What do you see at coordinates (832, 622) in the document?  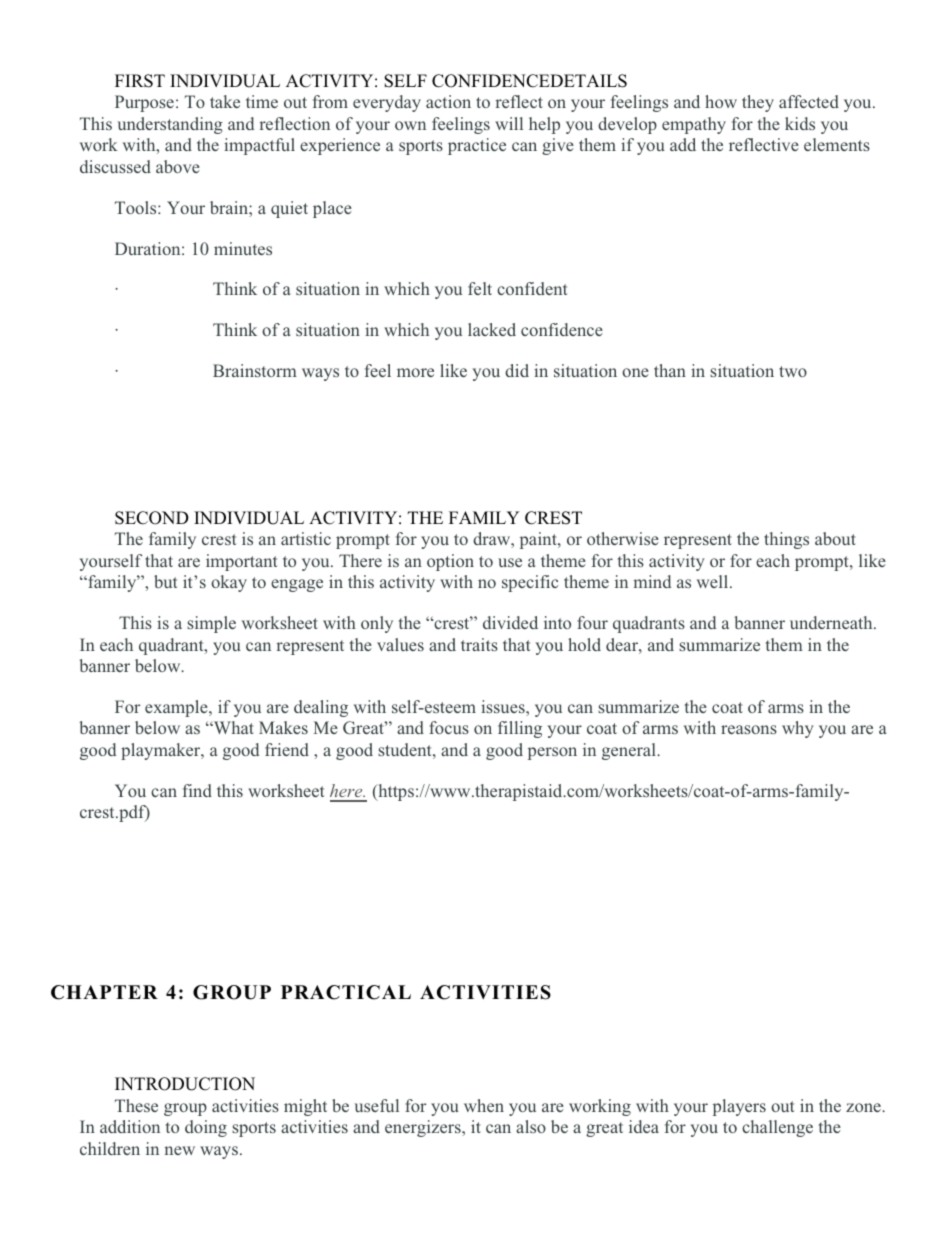 I see `underneath` at bounding box center [832, 622].
